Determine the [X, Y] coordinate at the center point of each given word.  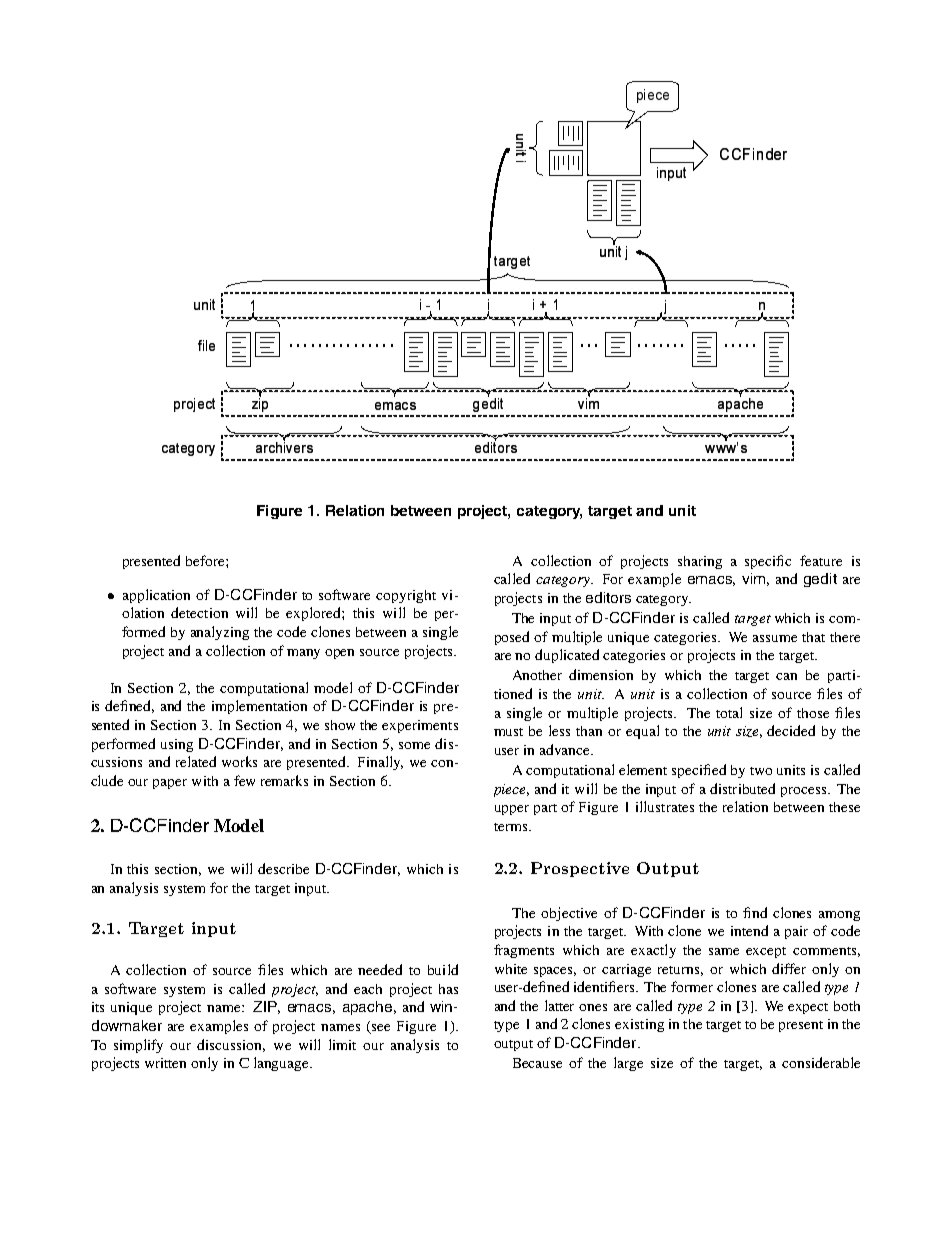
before [206, 560]
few [244, 780]
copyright [406, 596]
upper [512, 810]
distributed [742, 788]
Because [537, 1063]
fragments [524, 951]
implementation [259, 707]
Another [537, 675]
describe [283, 868]
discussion [231, 1045]
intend [749, 930]
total [729, 712]
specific [768, 562]
